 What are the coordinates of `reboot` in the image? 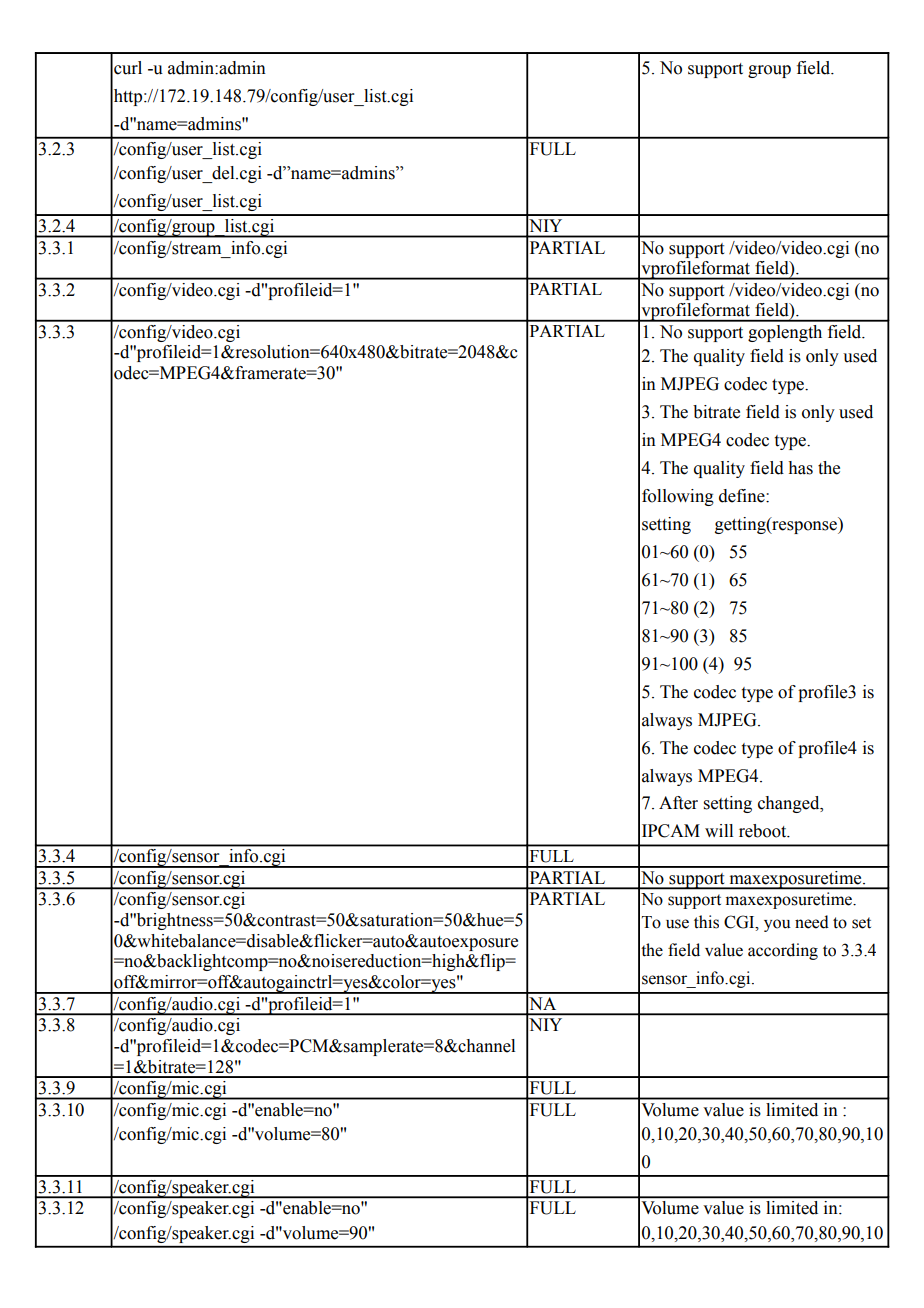 It's located at (764, 831).
